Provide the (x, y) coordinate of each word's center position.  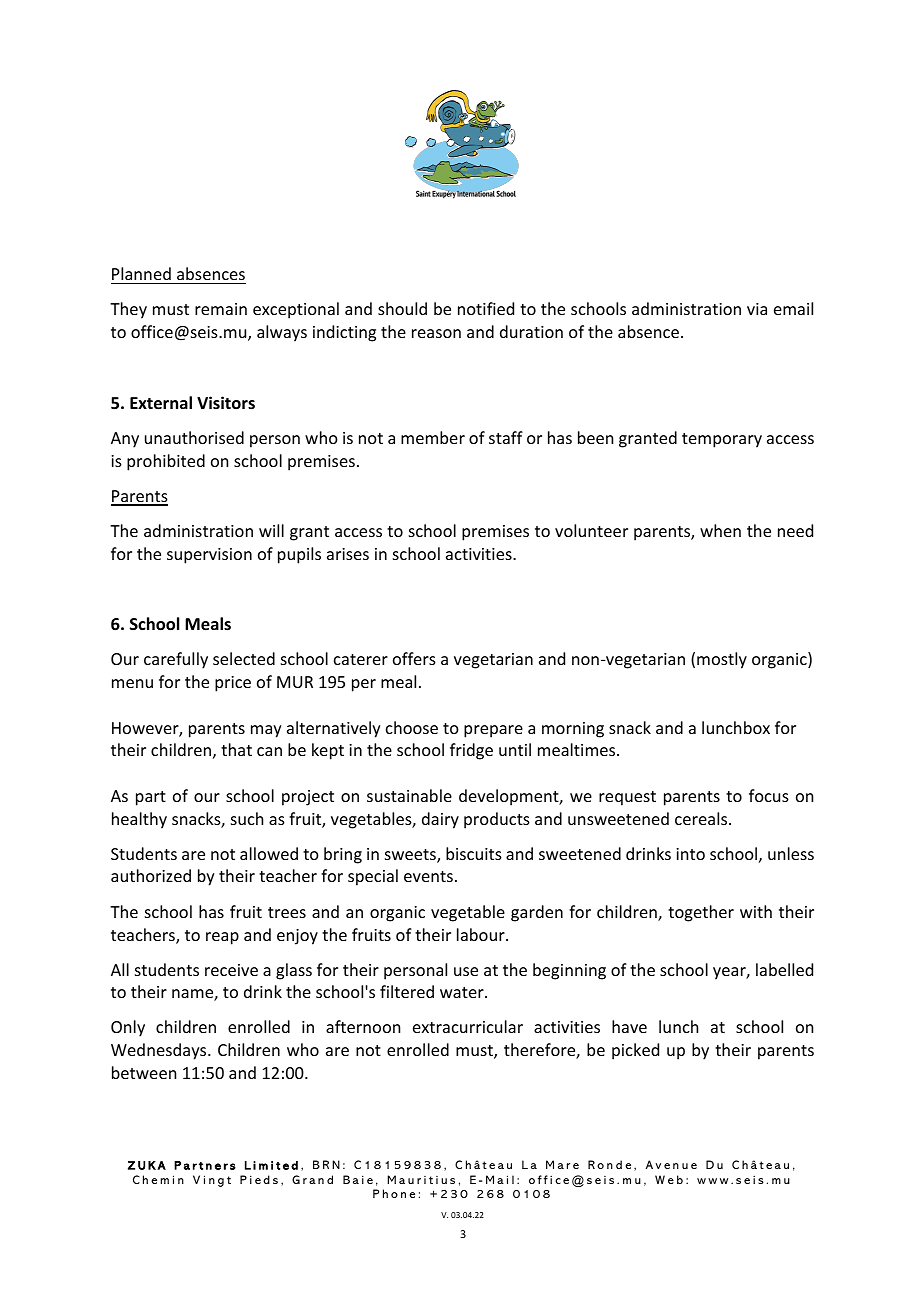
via (757, 309)
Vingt (212, 1181)
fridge (471, 751)
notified (486, 308)
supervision (209, 556)
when (720, 530)
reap (222, 938)
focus (769, 795)
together (701, 913)
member (433, 437)
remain (221, 309)
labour (482, 934)
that (236, 749)
